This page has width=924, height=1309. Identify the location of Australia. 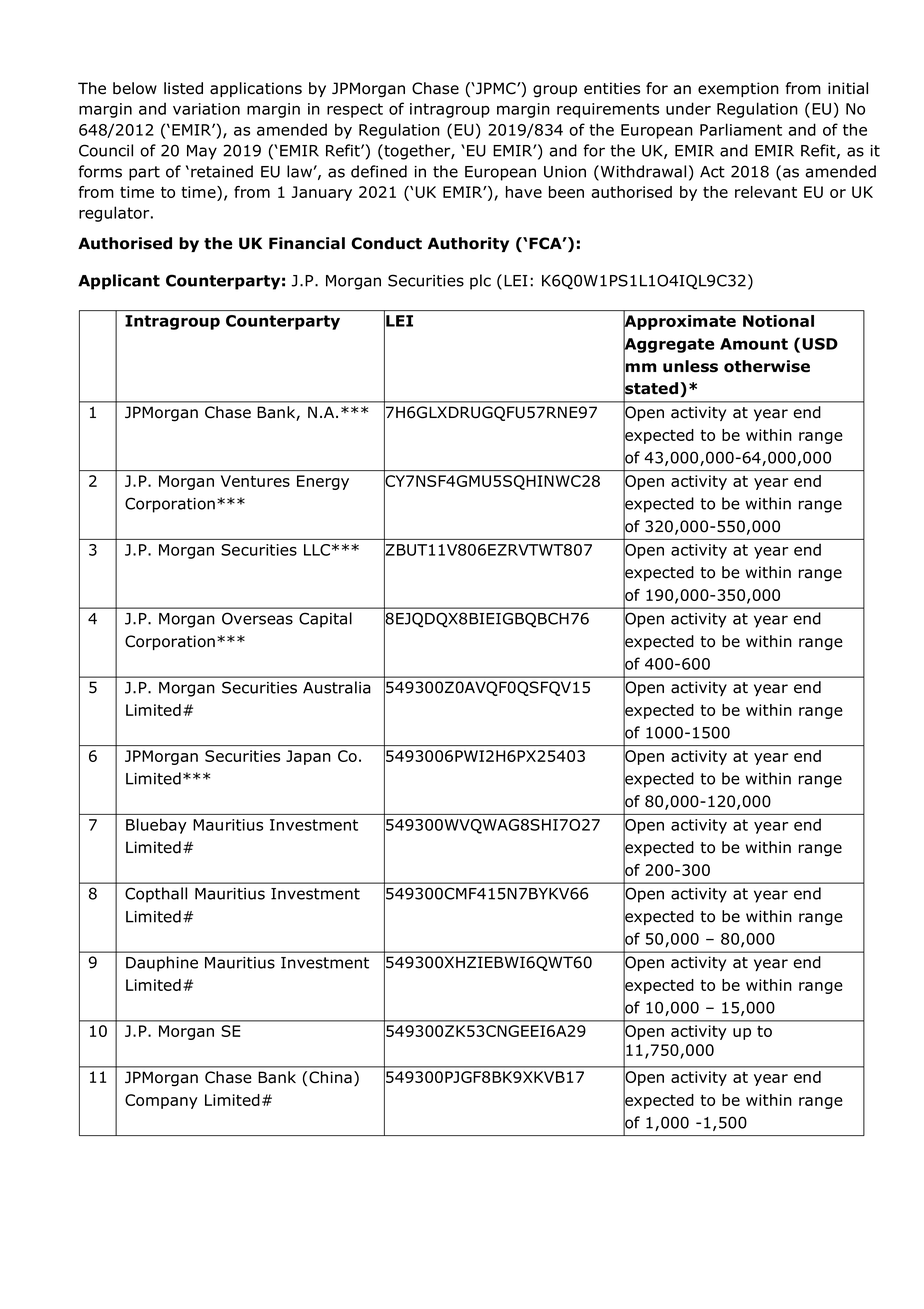
(337, 687).
